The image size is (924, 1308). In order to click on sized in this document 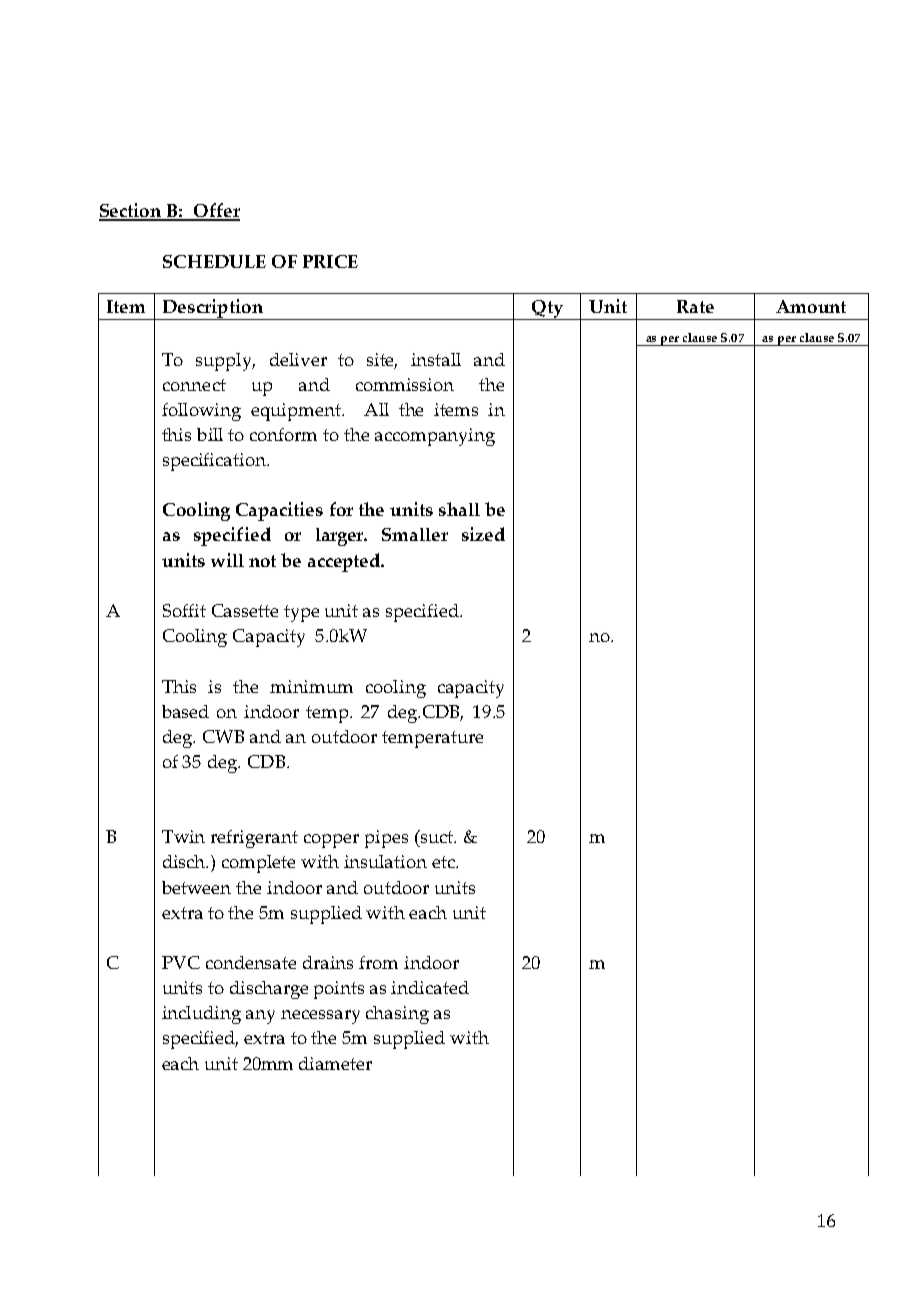, I will do `click(483, 534)`.
